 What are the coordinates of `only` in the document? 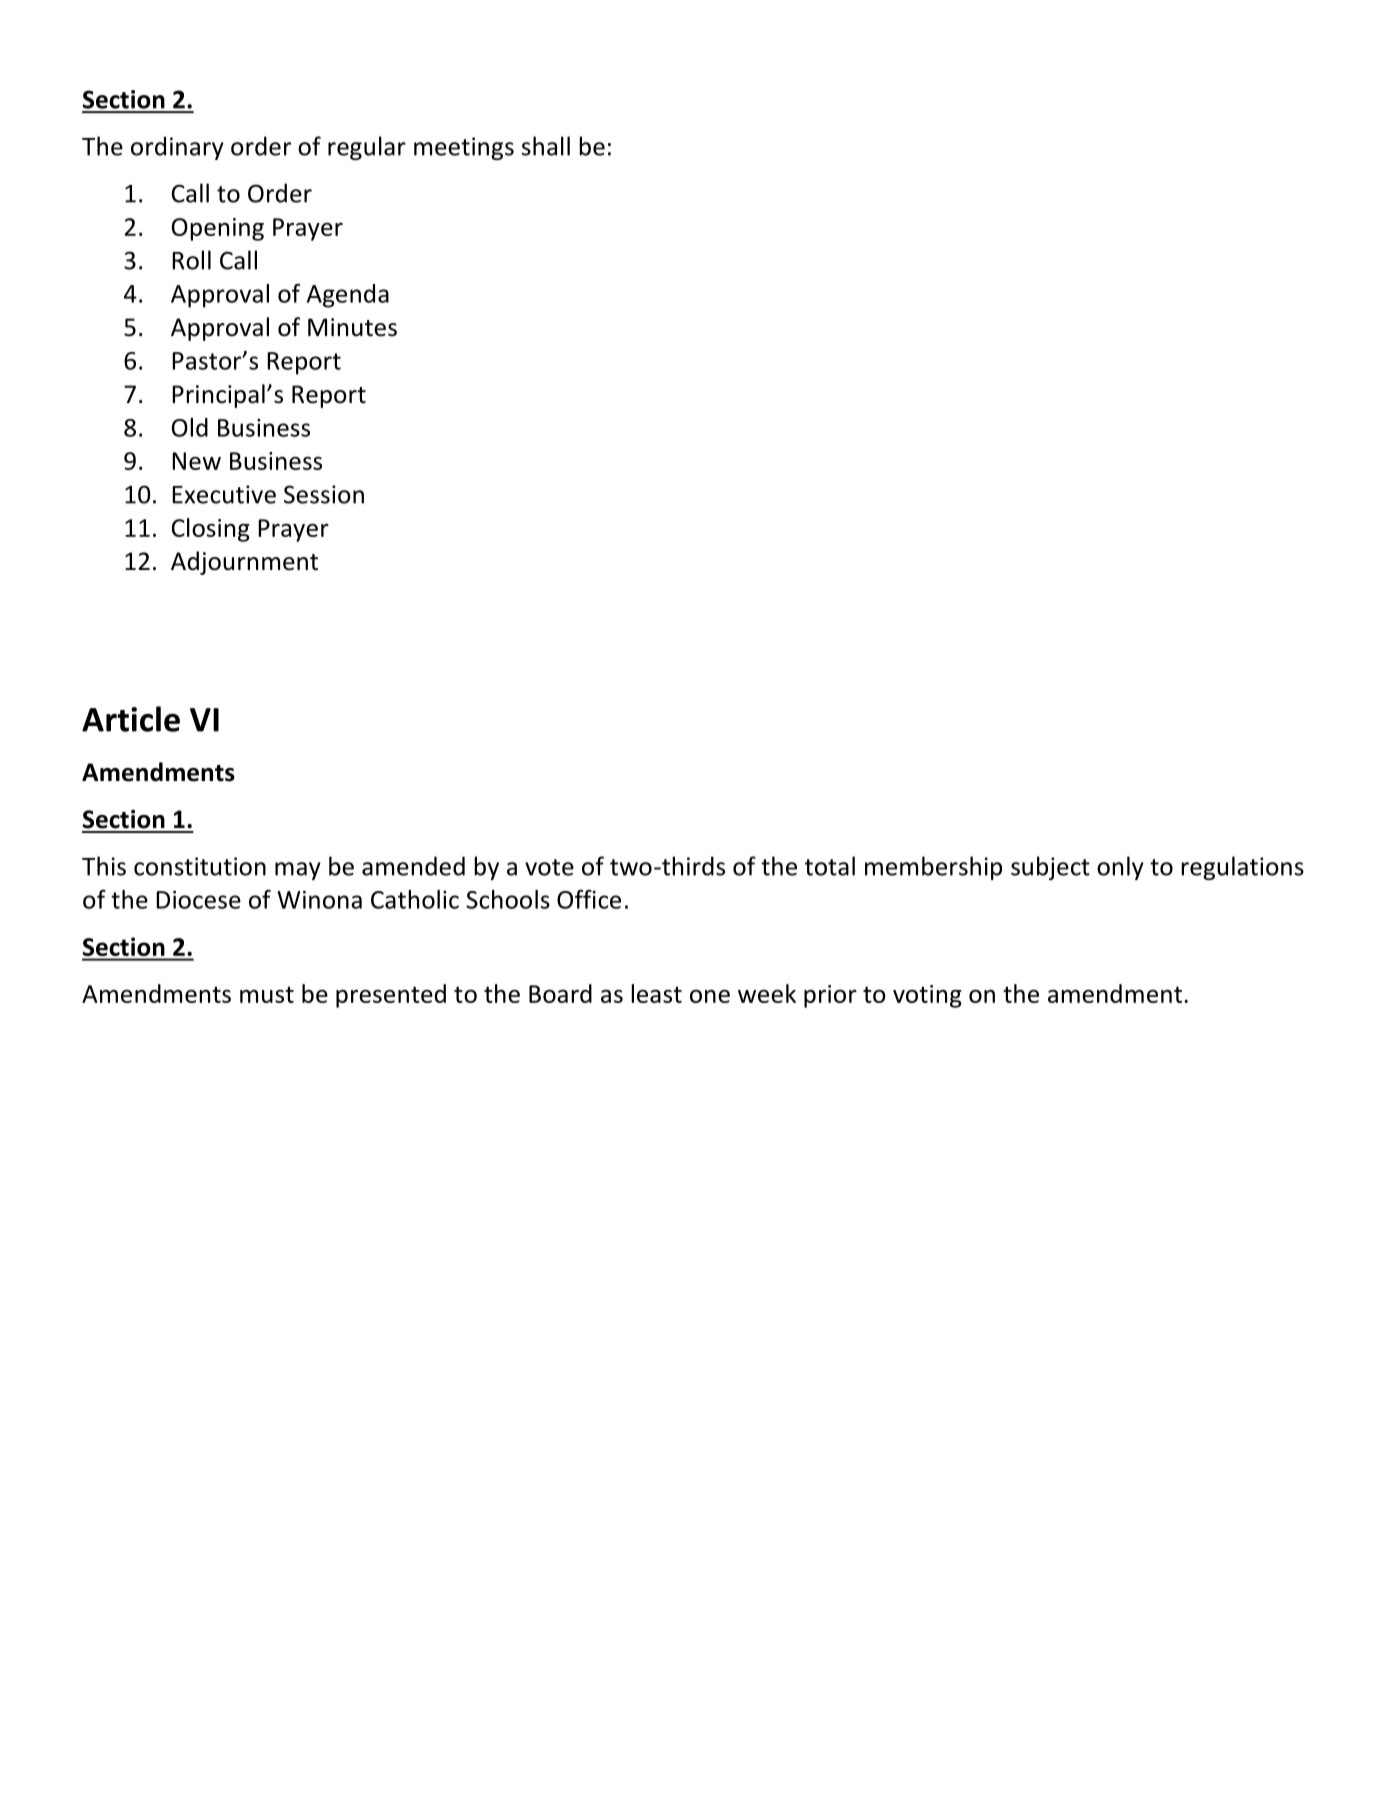 It's located at (1120, 868).
